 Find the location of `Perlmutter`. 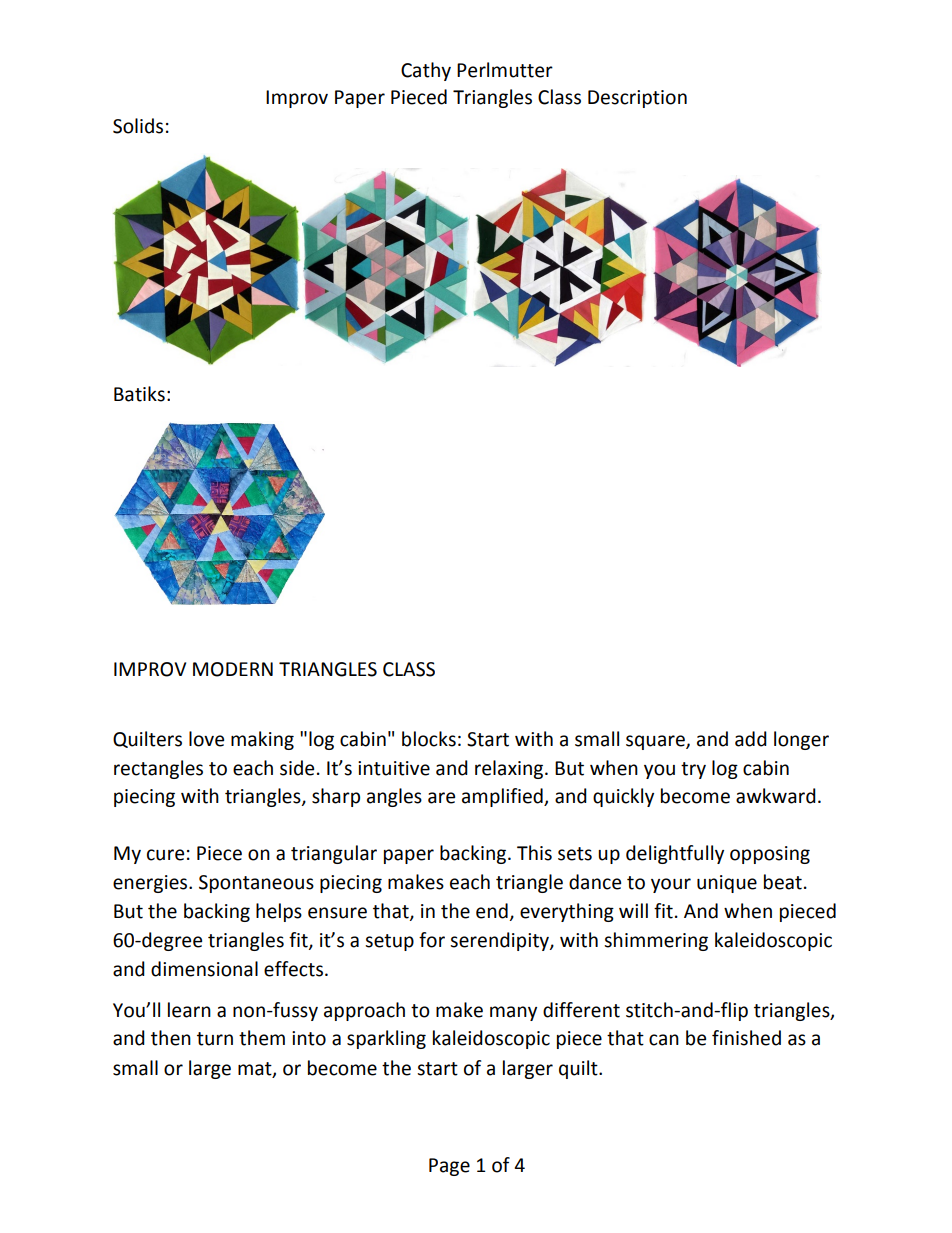

Perlmutter is located at coordinates (505, 70).
